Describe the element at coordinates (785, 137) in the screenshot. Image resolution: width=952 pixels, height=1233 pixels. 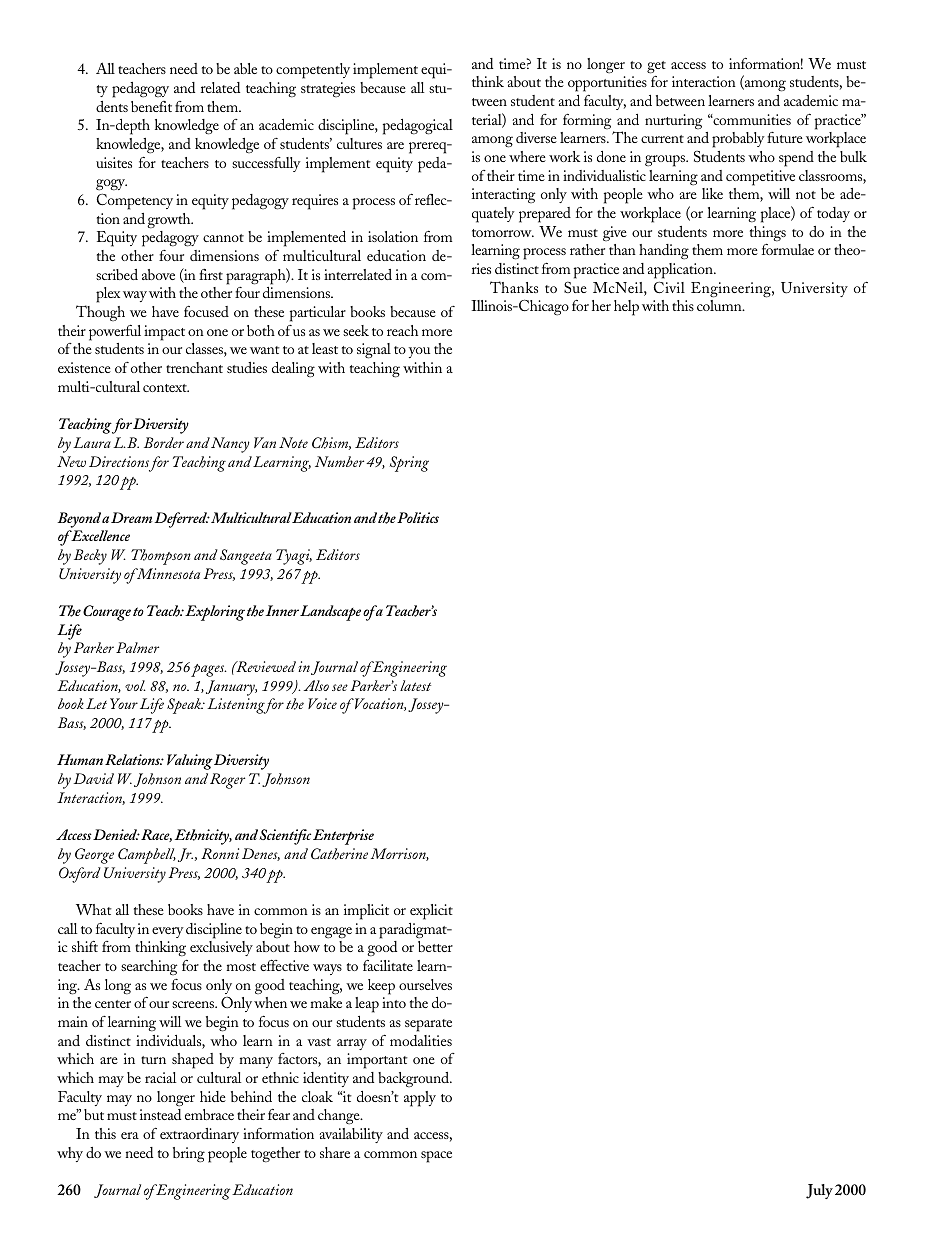
I see `future` at that location.
